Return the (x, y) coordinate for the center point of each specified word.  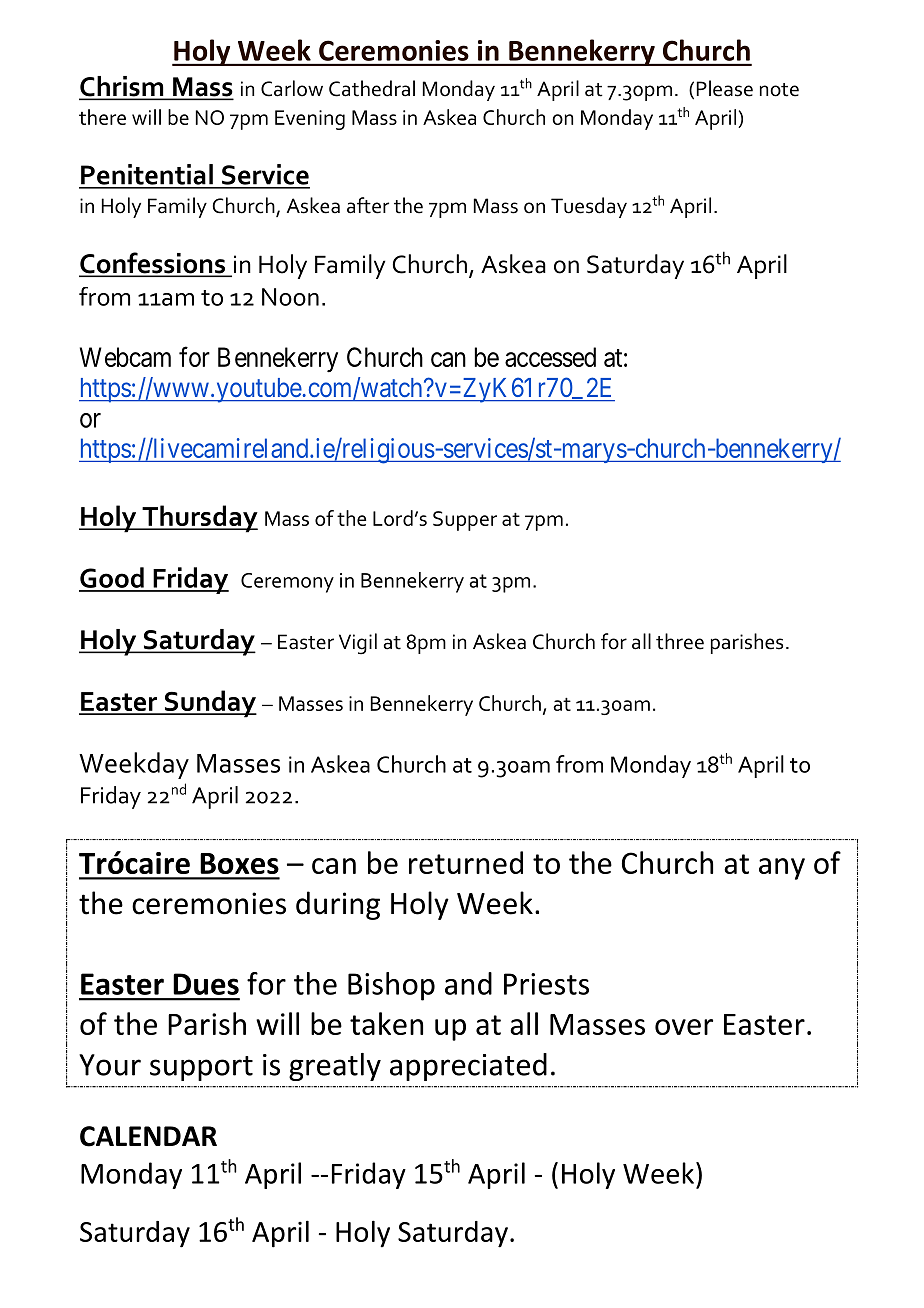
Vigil (358, 644)
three (680, 641)
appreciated (468, 1067)
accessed (550, 357)
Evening (310, 120)
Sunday (209, 704)
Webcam (125, 357)
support (201, 1068)
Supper (465, 521)
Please (725, 88)
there (102, 117)
